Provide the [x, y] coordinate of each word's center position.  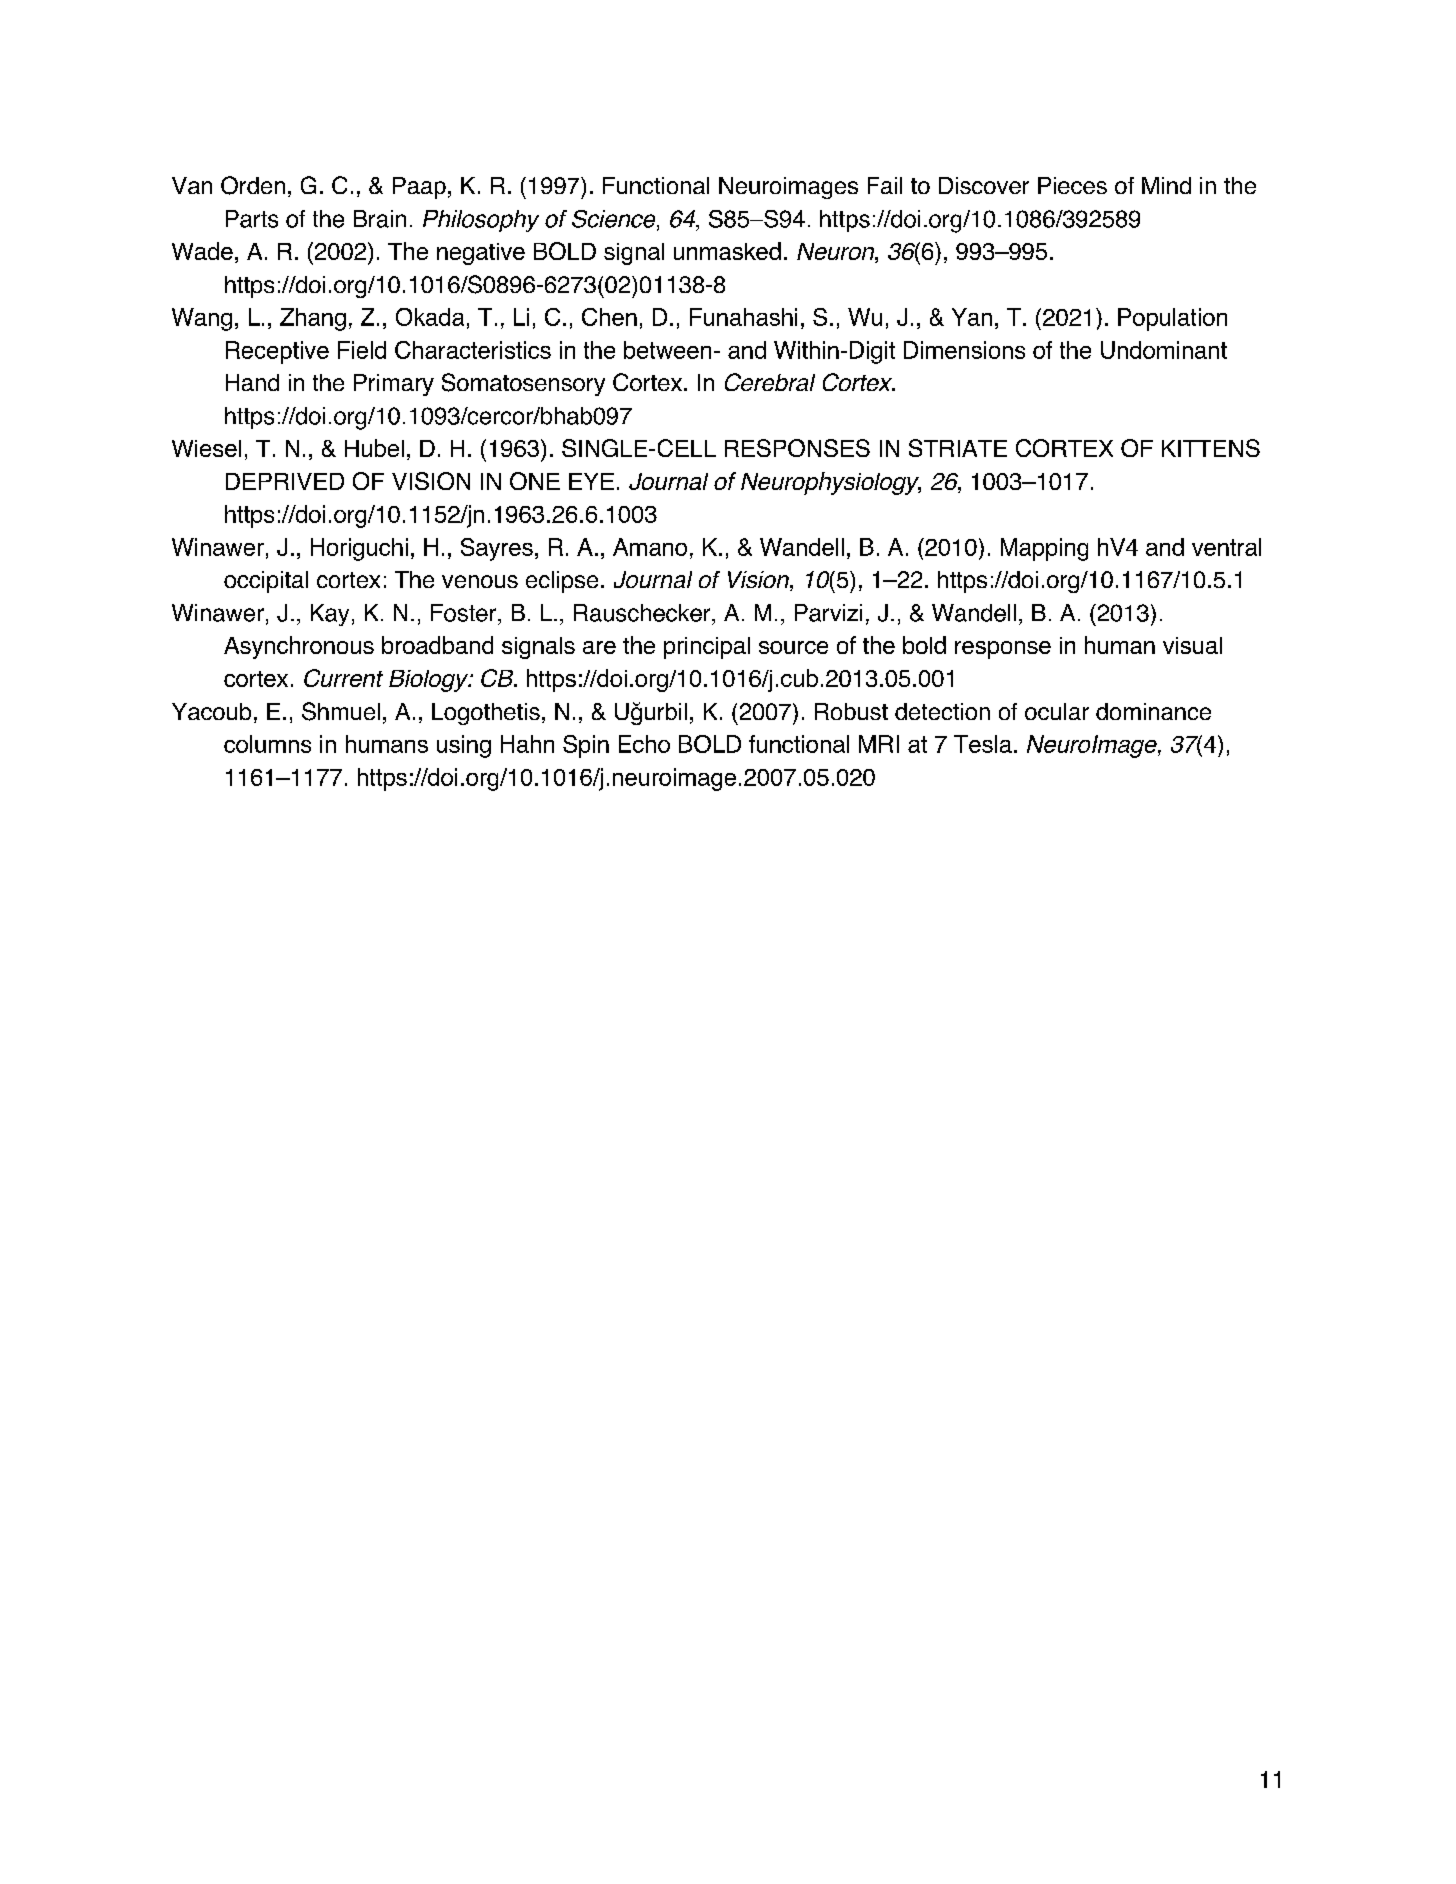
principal [707, 648]
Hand [252, 382]
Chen [609, 317]
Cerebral [770, 382]
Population [1172, 319]
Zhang [313, 319]
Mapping [1044, 549]
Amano [650, 547]
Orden [253, 185]
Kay [330, 615]
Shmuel [341, 711]
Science [615, 220]
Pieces [1072, 185]
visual [1192, 645]
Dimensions [964, 350]
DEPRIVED [285, 481]
